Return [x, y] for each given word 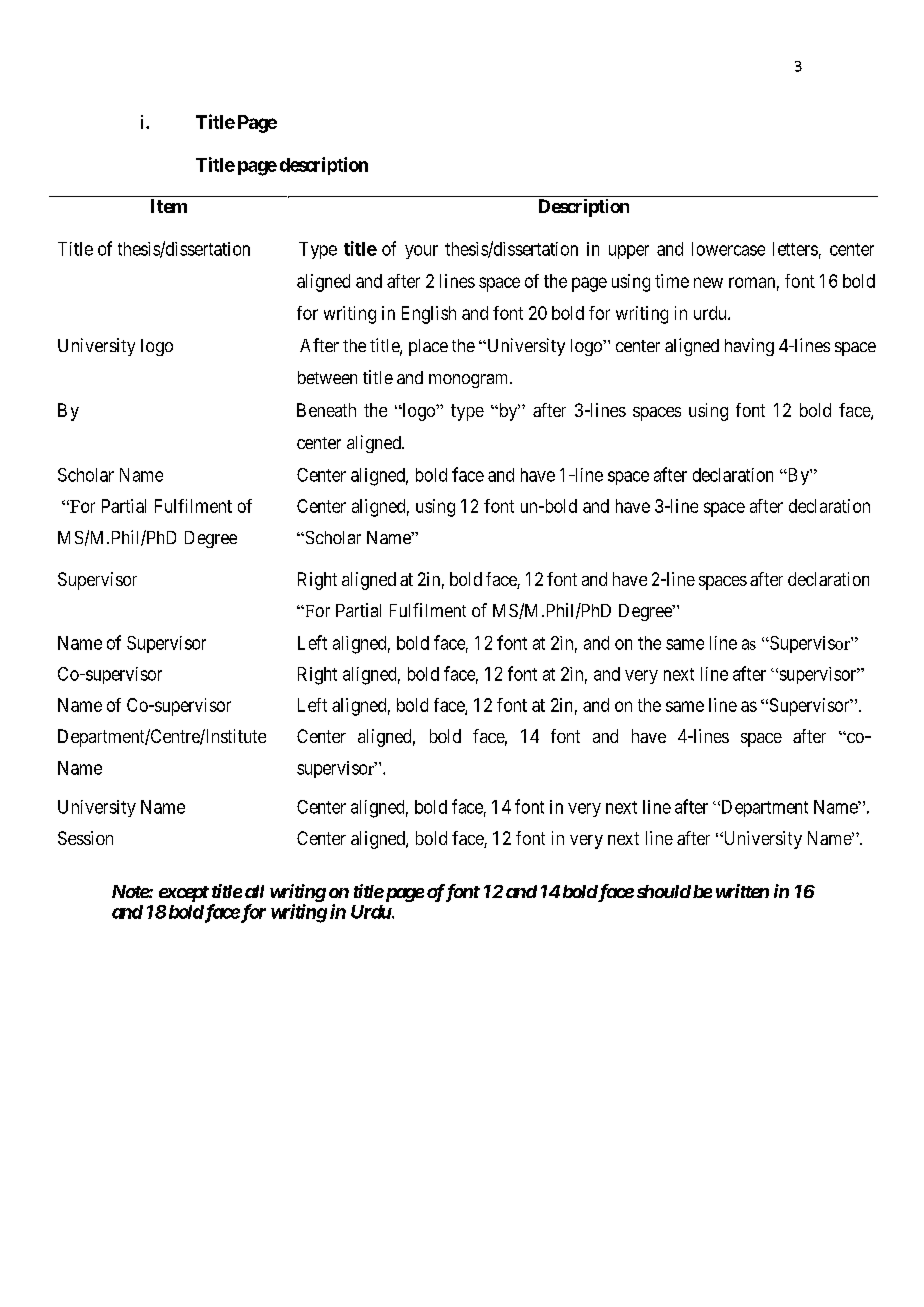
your [421, 252]
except [184, 894]
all [254, 891]
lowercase [728, 249]
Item [169, 206]
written [742, 891]
